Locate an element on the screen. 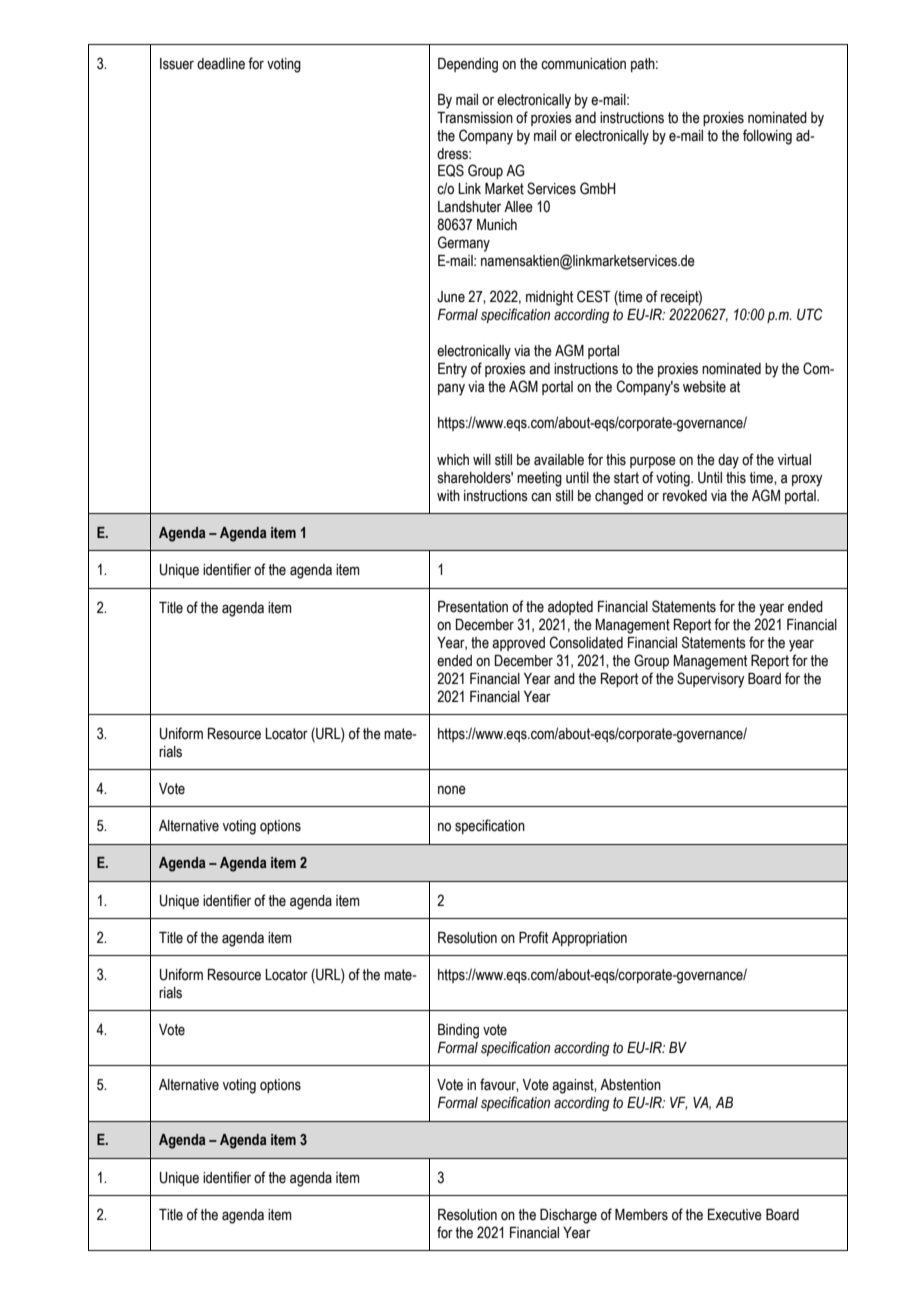 This screenshot has width=924, height=1308. day is located at coordinates (728, 461).
